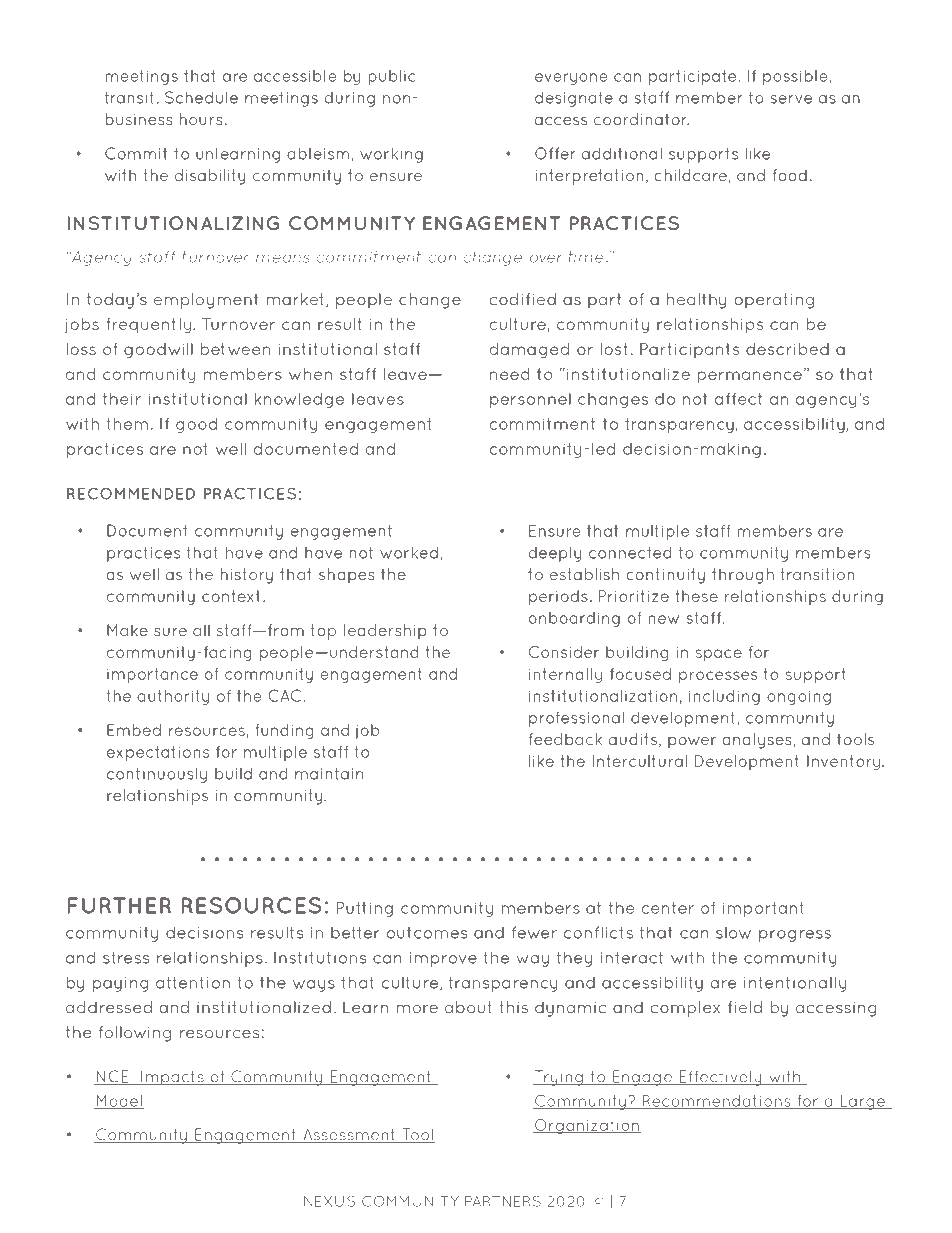  Describe the element at coordinates (201, 97) in the screenshot. I see `Schedule` at that location.
